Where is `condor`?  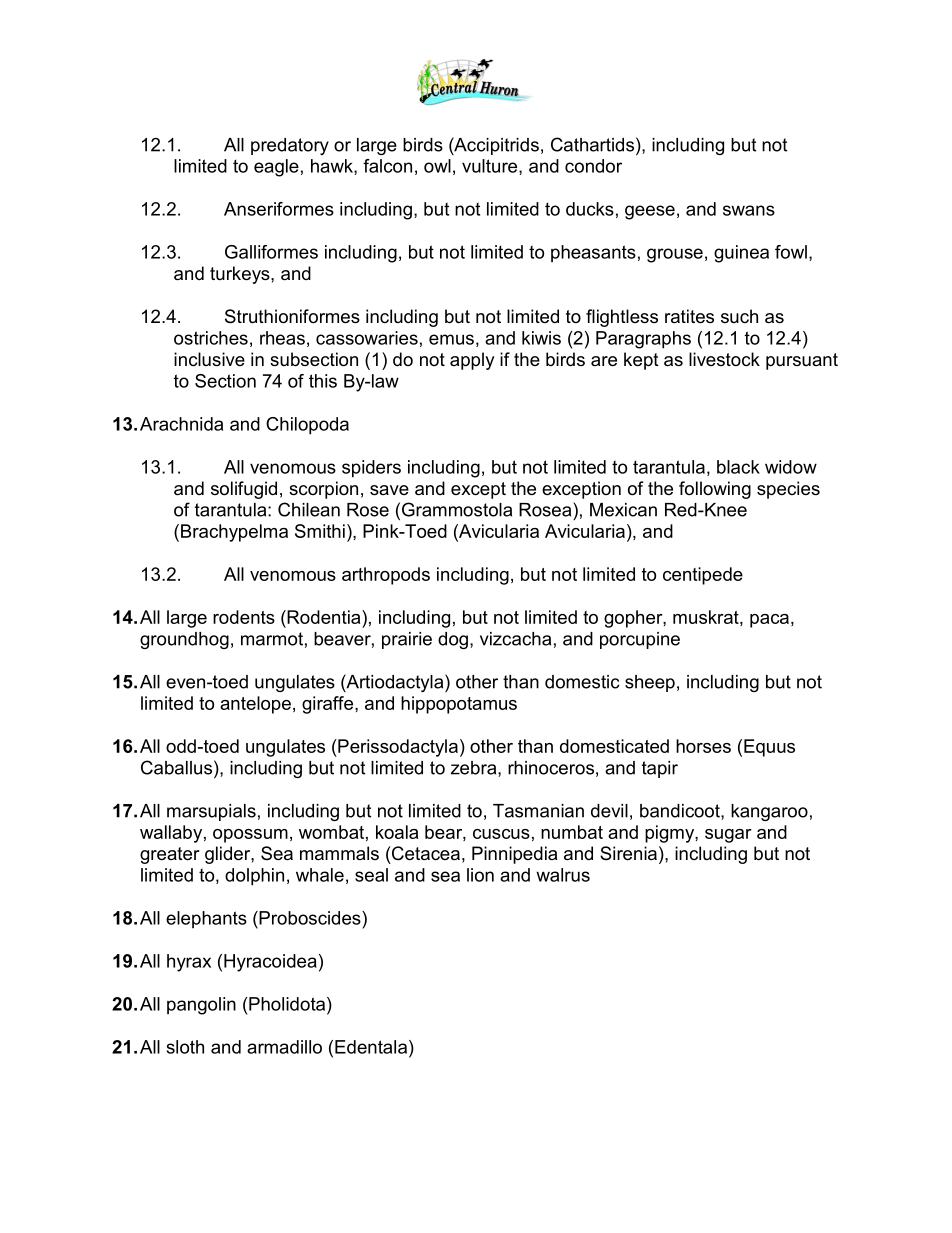
condor is located at coordinates (593, 166).
